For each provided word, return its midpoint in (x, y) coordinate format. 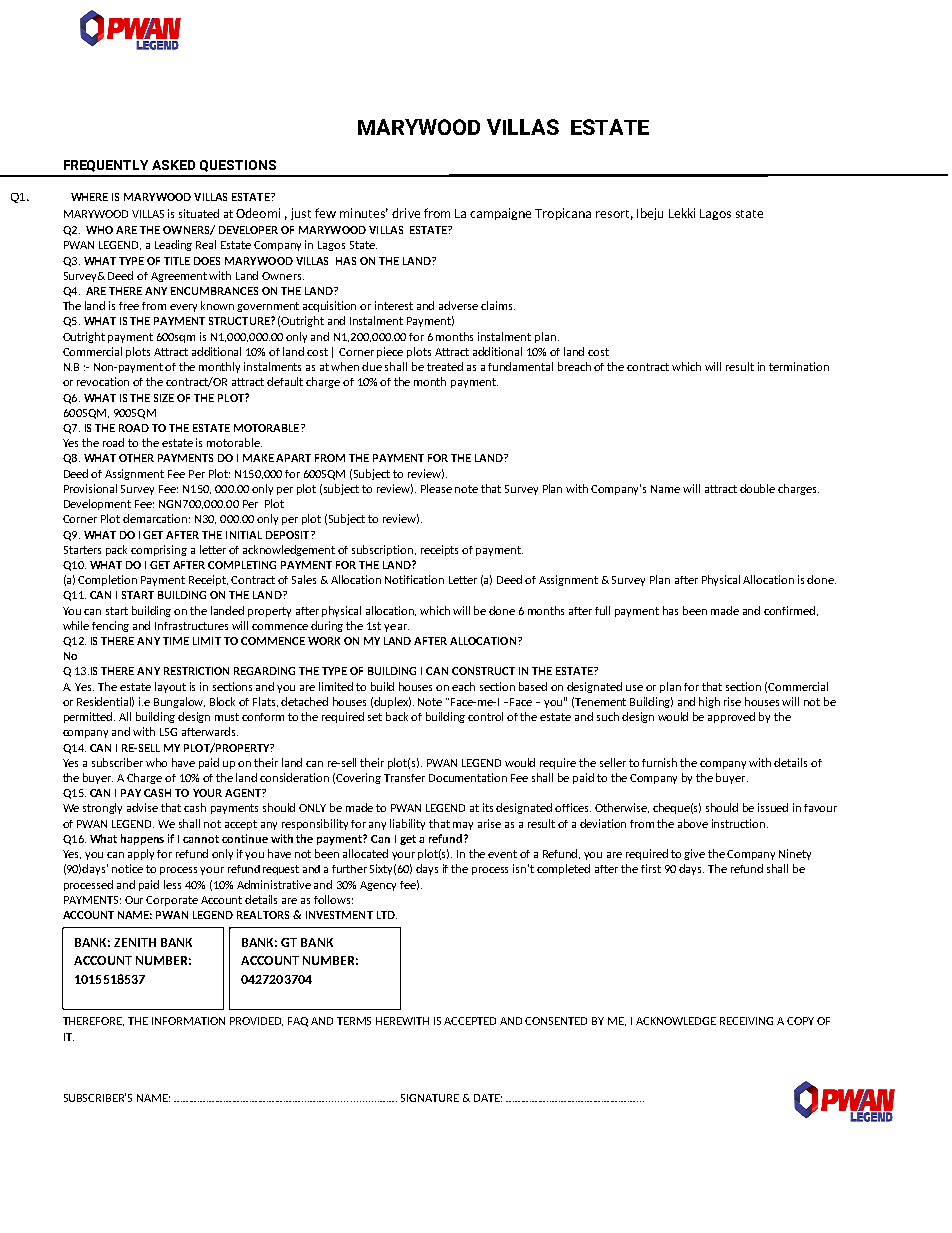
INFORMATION (188, 1021)
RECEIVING (746, 1021)
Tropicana (563, 214)
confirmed (791, 611)
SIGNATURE (430, 1098)
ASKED (173, 165)
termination (799, 366)
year (396, 628)
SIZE (164, 398)
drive (406, 213)
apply (143, 854)
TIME (176, 641)
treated (445, 366)
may (463, 826)
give (694, 854)
